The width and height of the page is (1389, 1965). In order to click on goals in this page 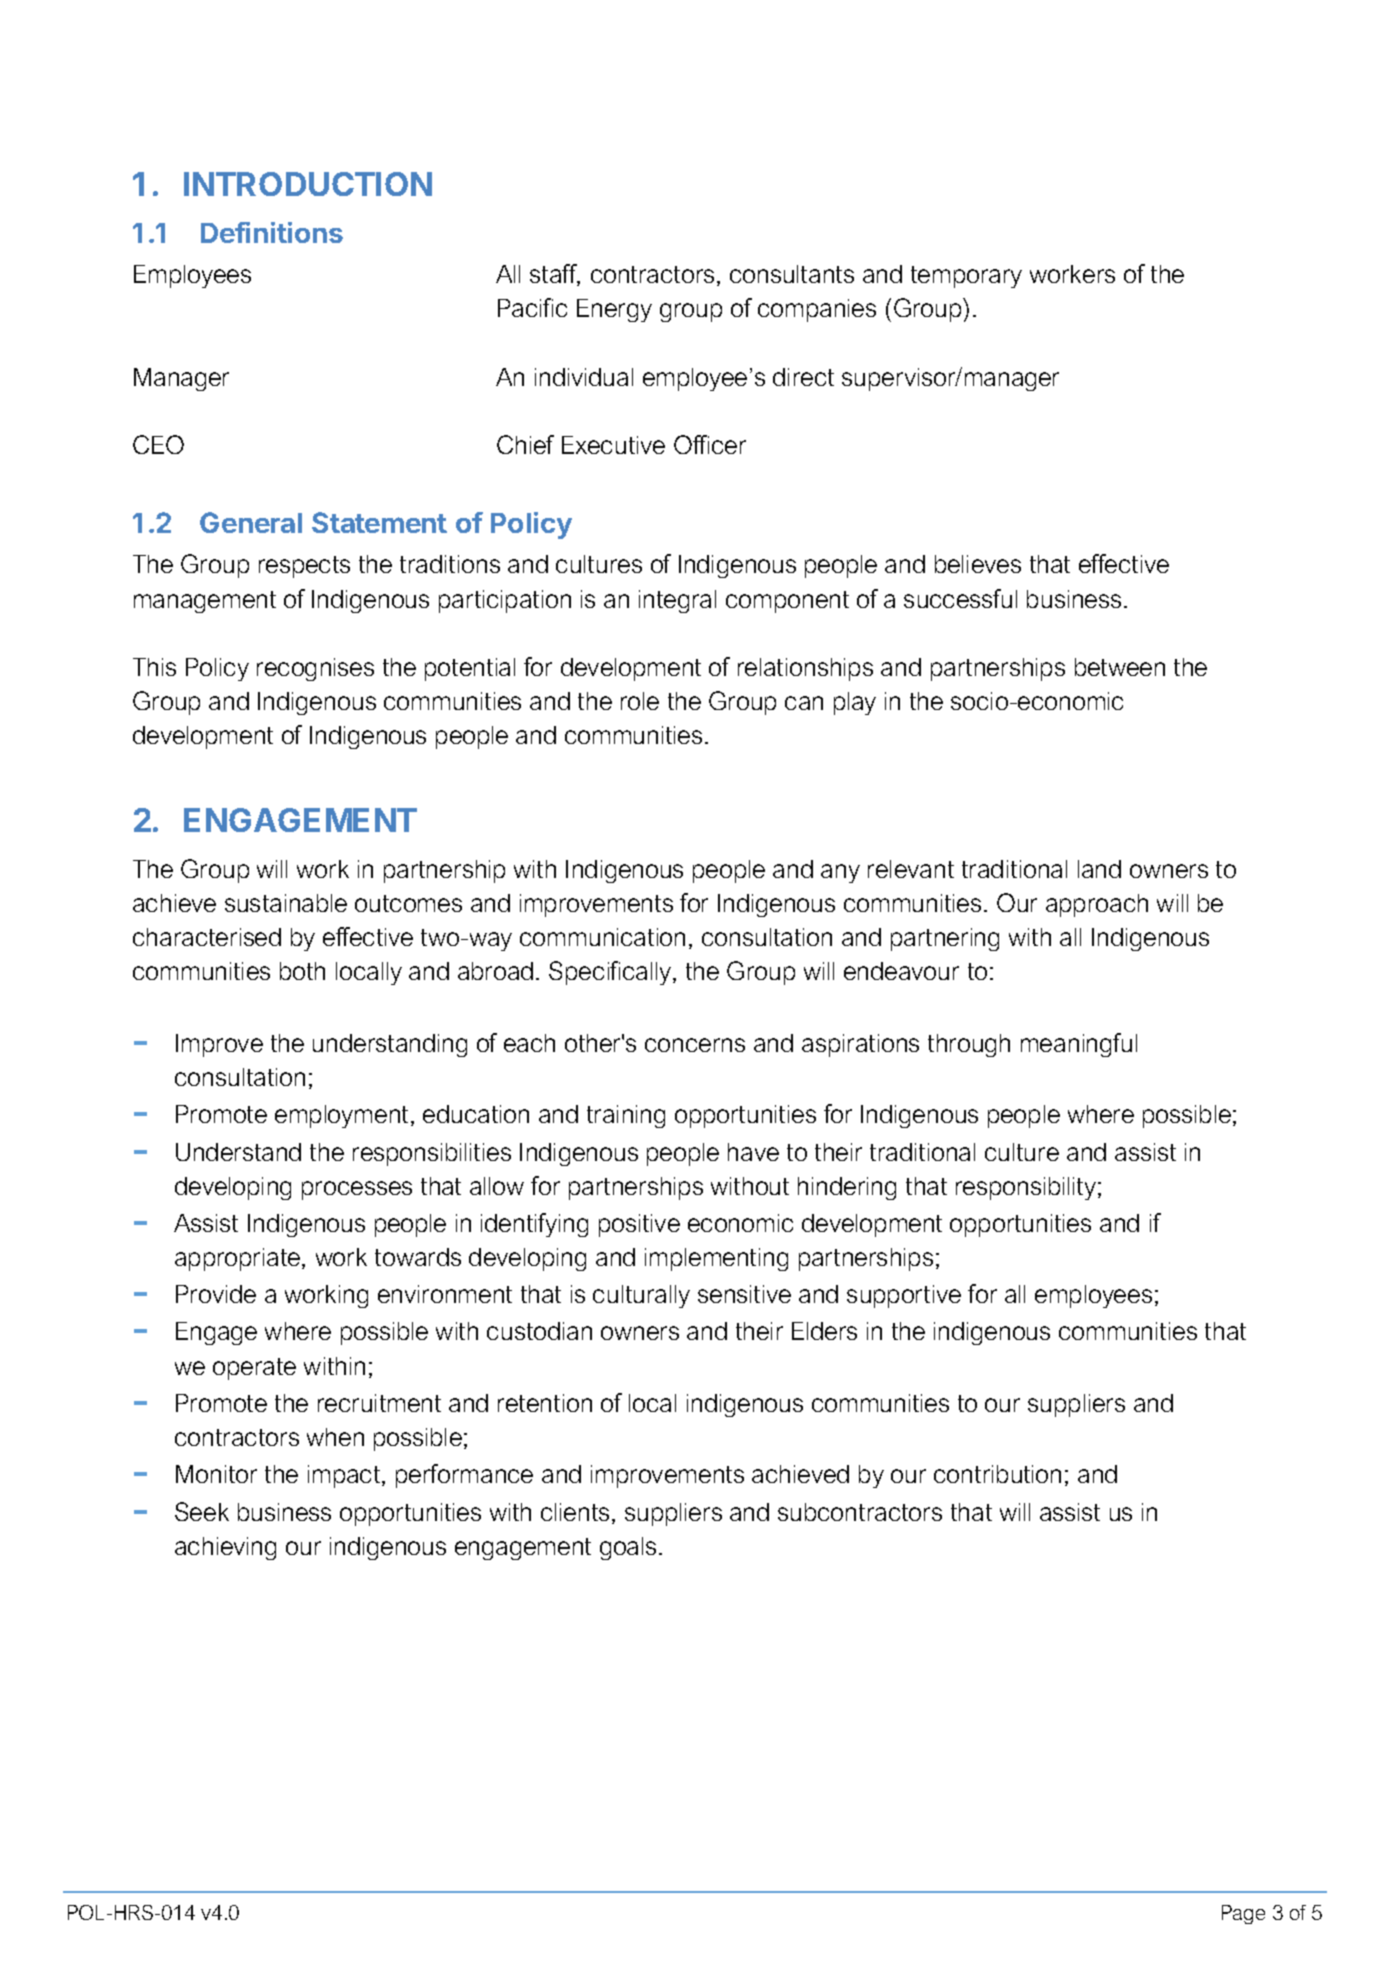, I will do `click(628, 1548)`.
